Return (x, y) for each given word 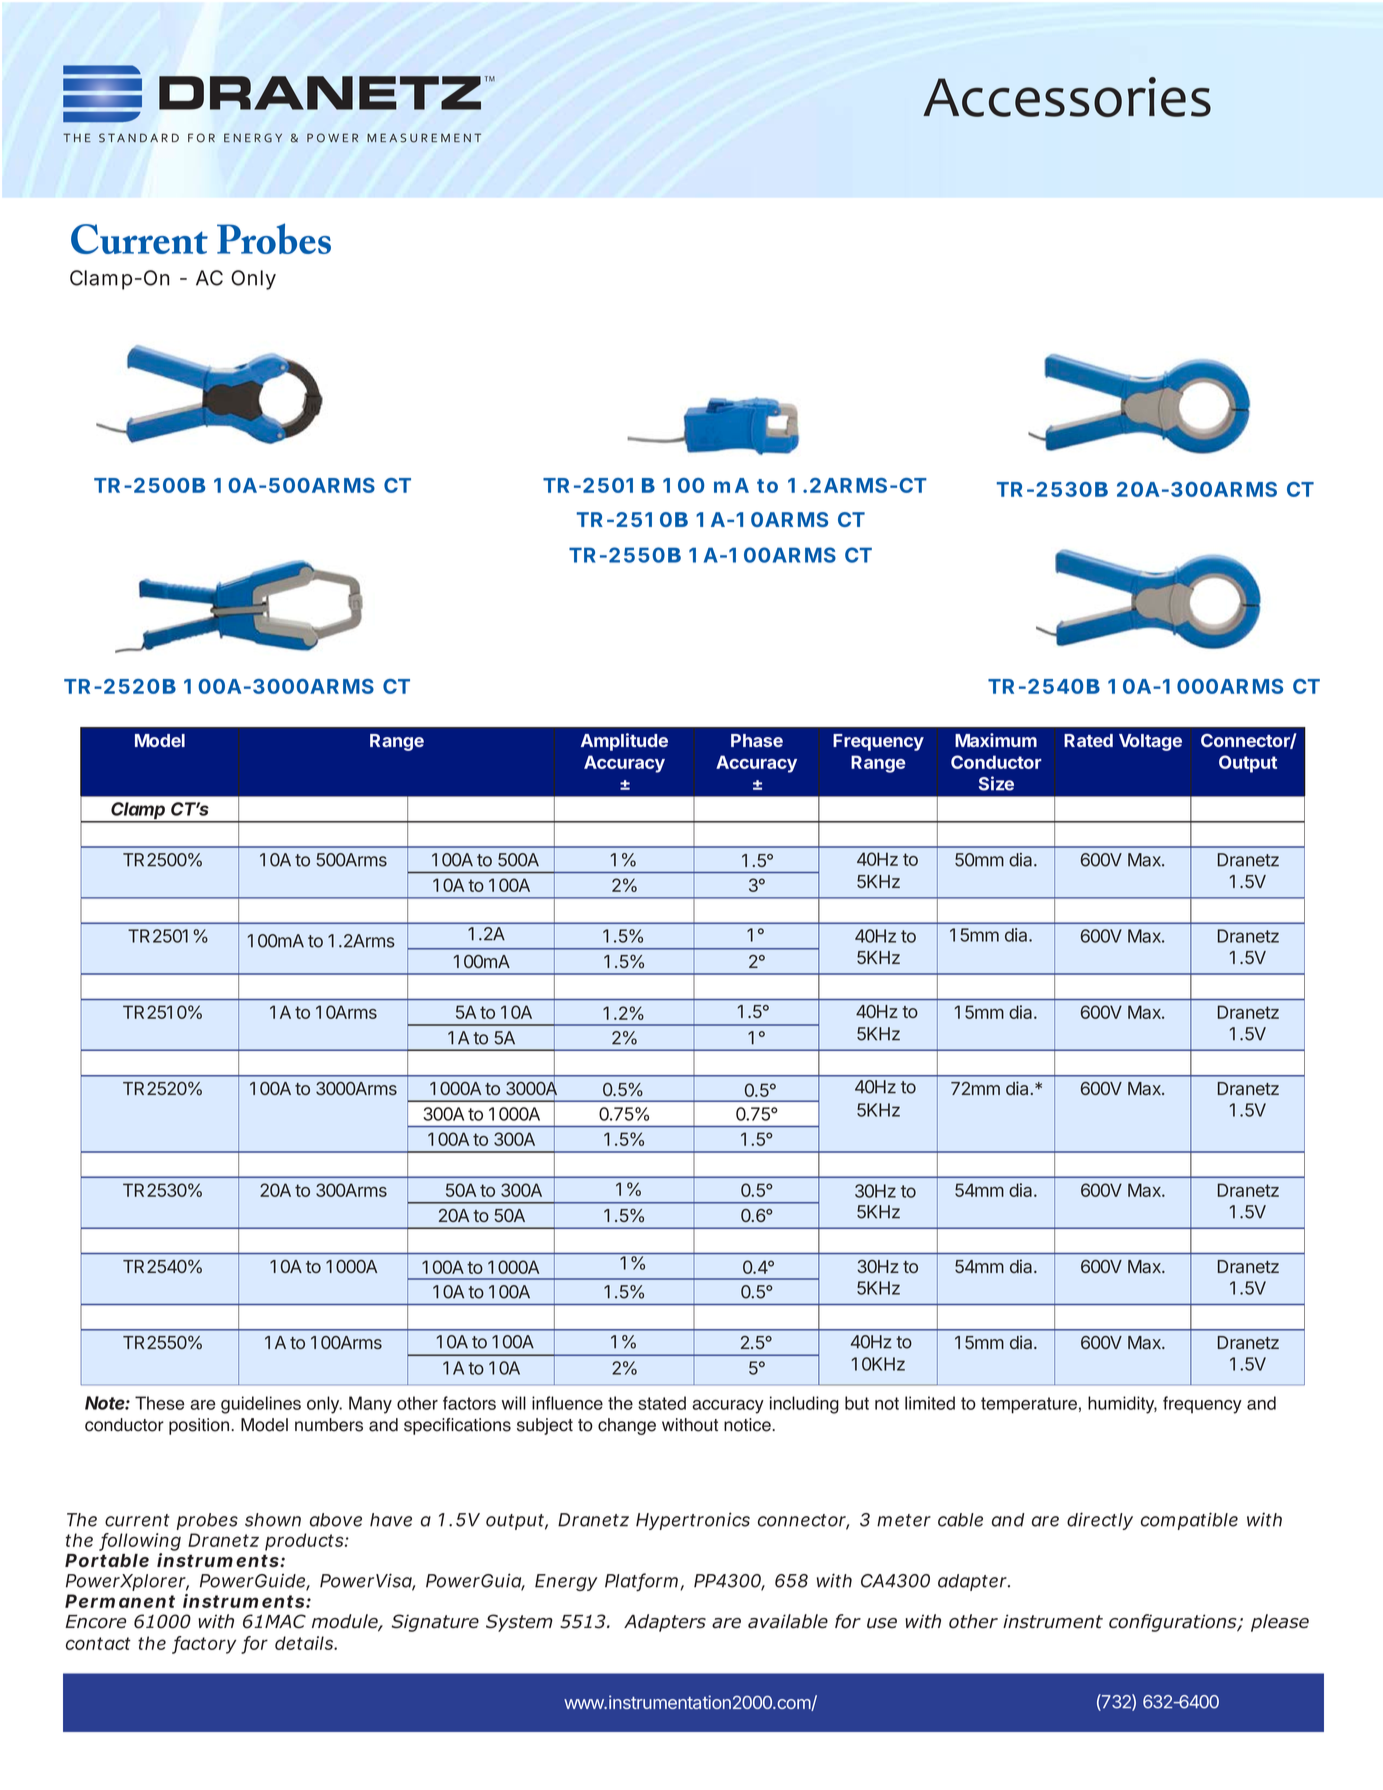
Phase (757, 740)
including (804, 1405)
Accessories (1067, 97)
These (159, 1403)
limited (930, 1403)
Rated (1088, 740)
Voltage (1150, 742)
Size (996, 783)
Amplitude (624, 742)
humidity (1122, 1405)
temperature (1029, 1405)
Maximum (996, 740)
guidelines (261, 1405)
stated (662, 1403)
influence (567, 1403)
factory (204, 1645)
